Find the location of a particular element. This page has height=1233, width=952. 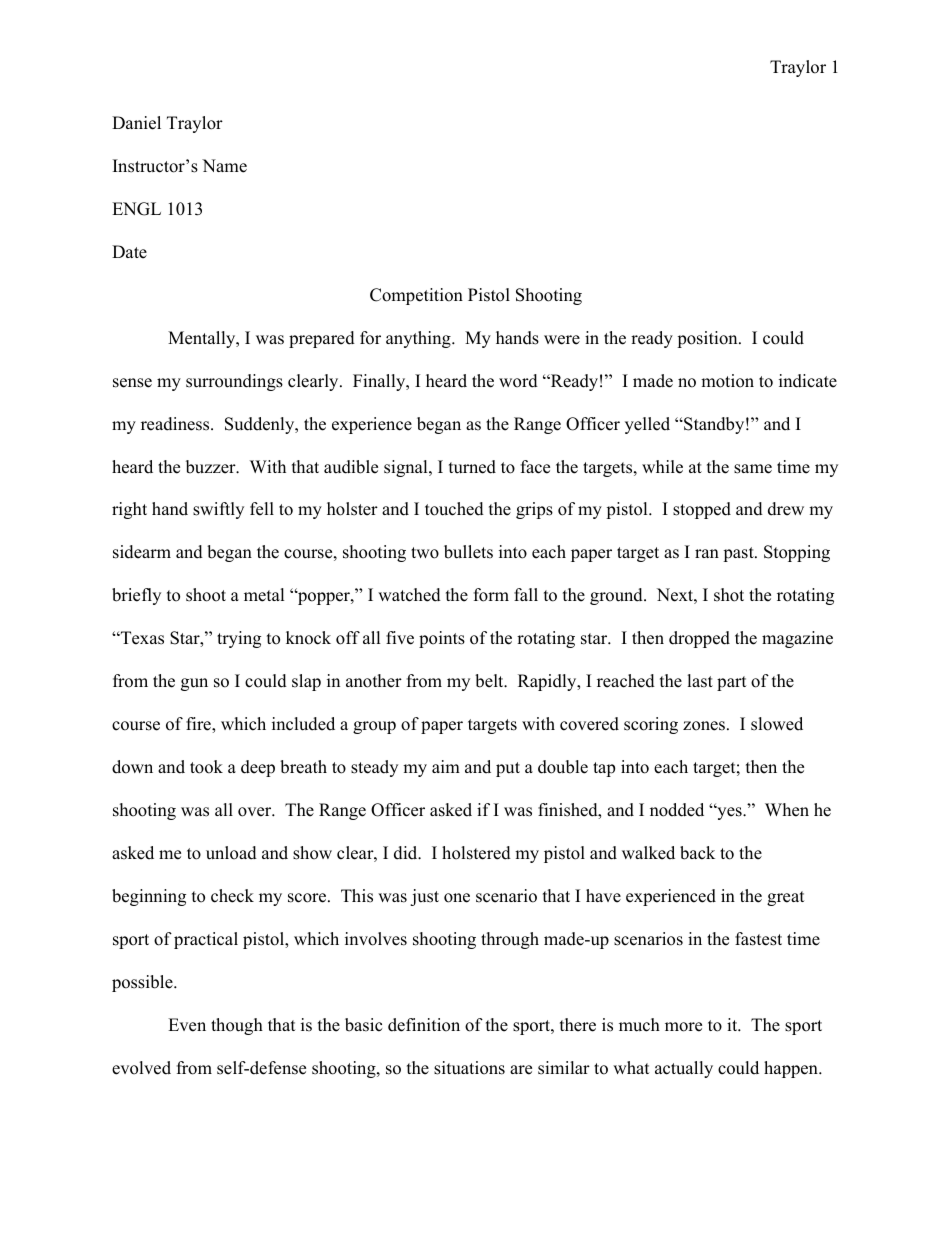

Competition is located at coordinates (416, 296).
